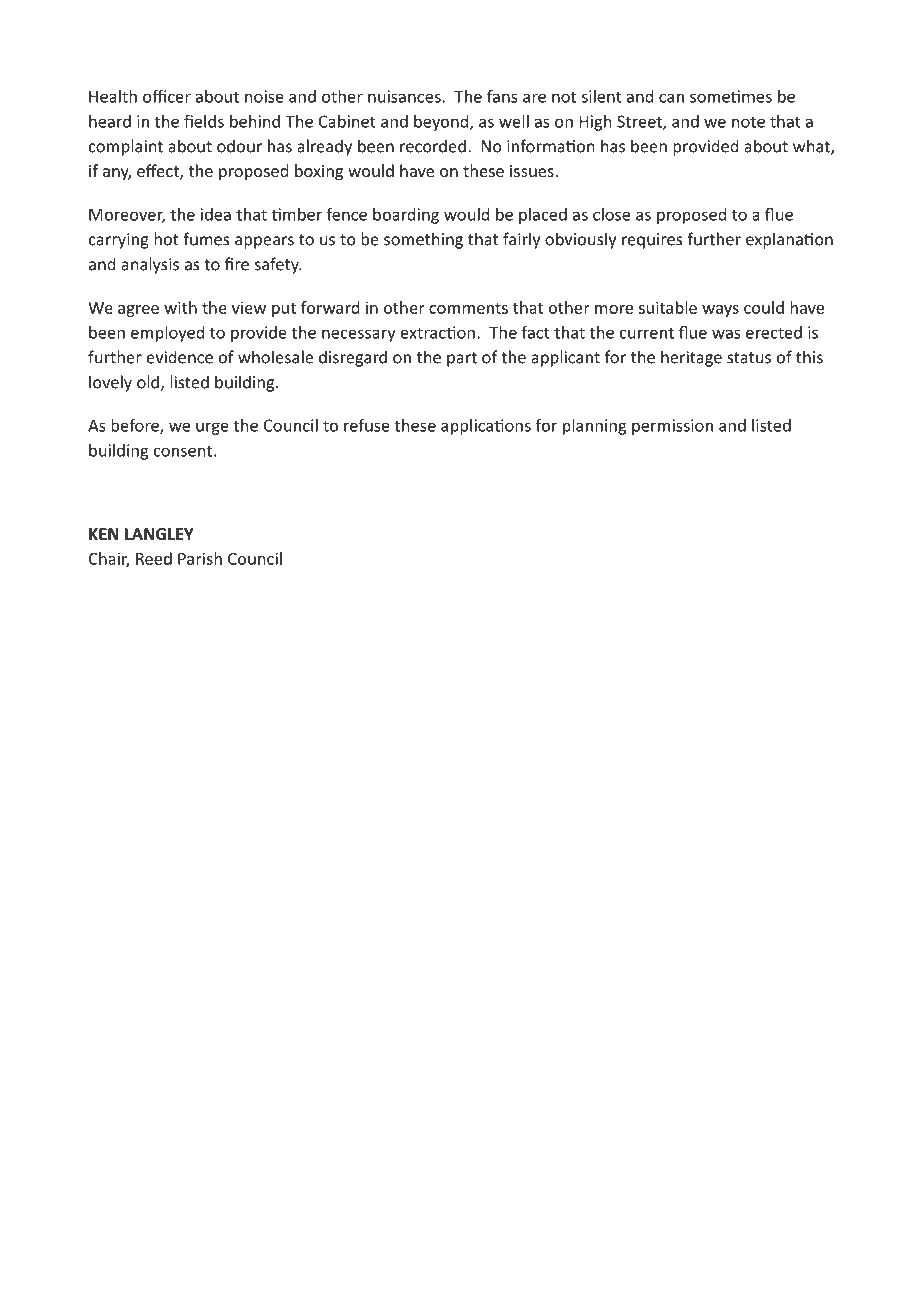 The image size is (924, 1308). Describe the element at coordinates (167, 334) in the document. I see `employed` at that location.
